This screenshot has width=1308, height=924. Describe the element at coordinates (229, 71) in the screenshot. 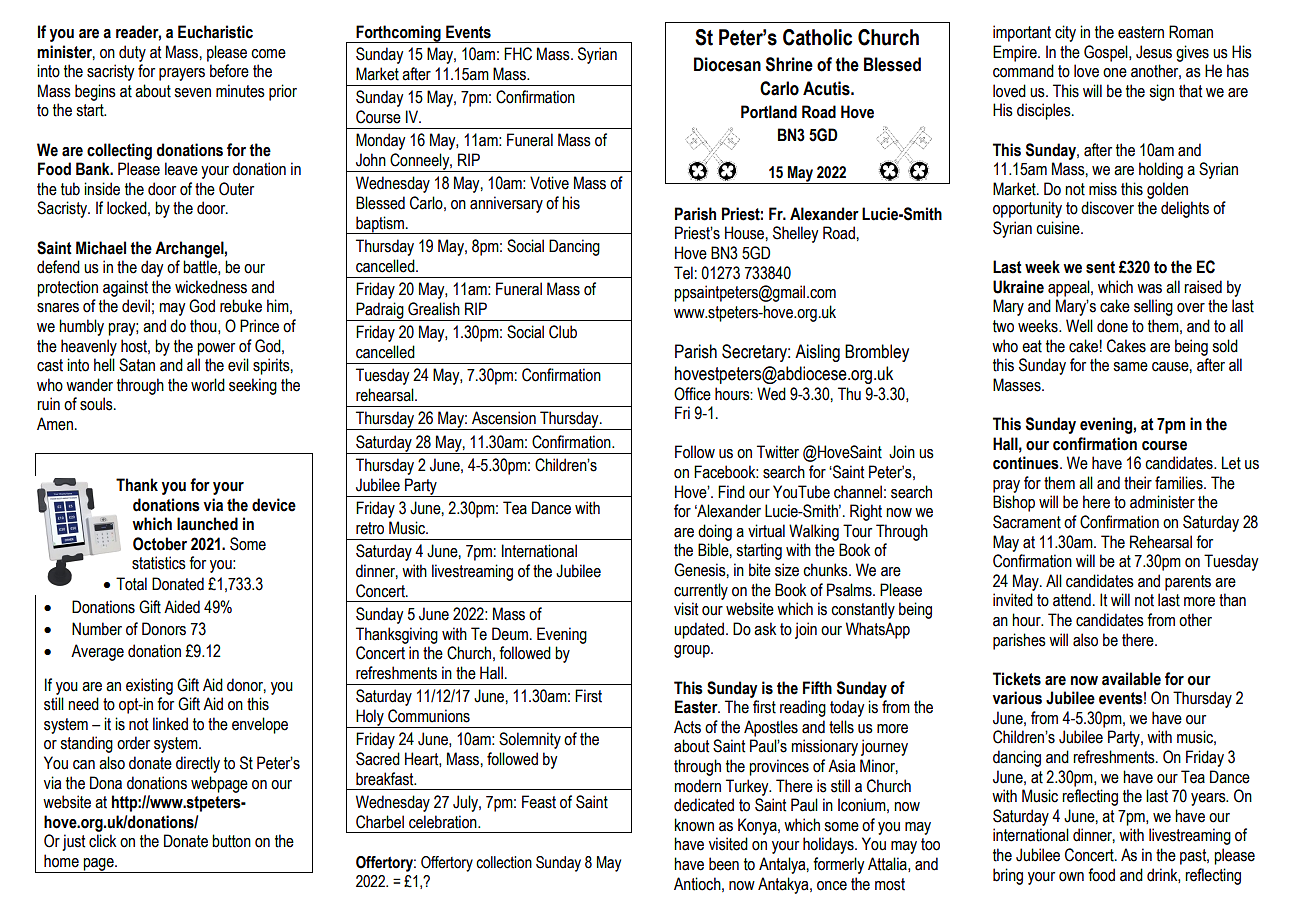

I see `before` at that location.
